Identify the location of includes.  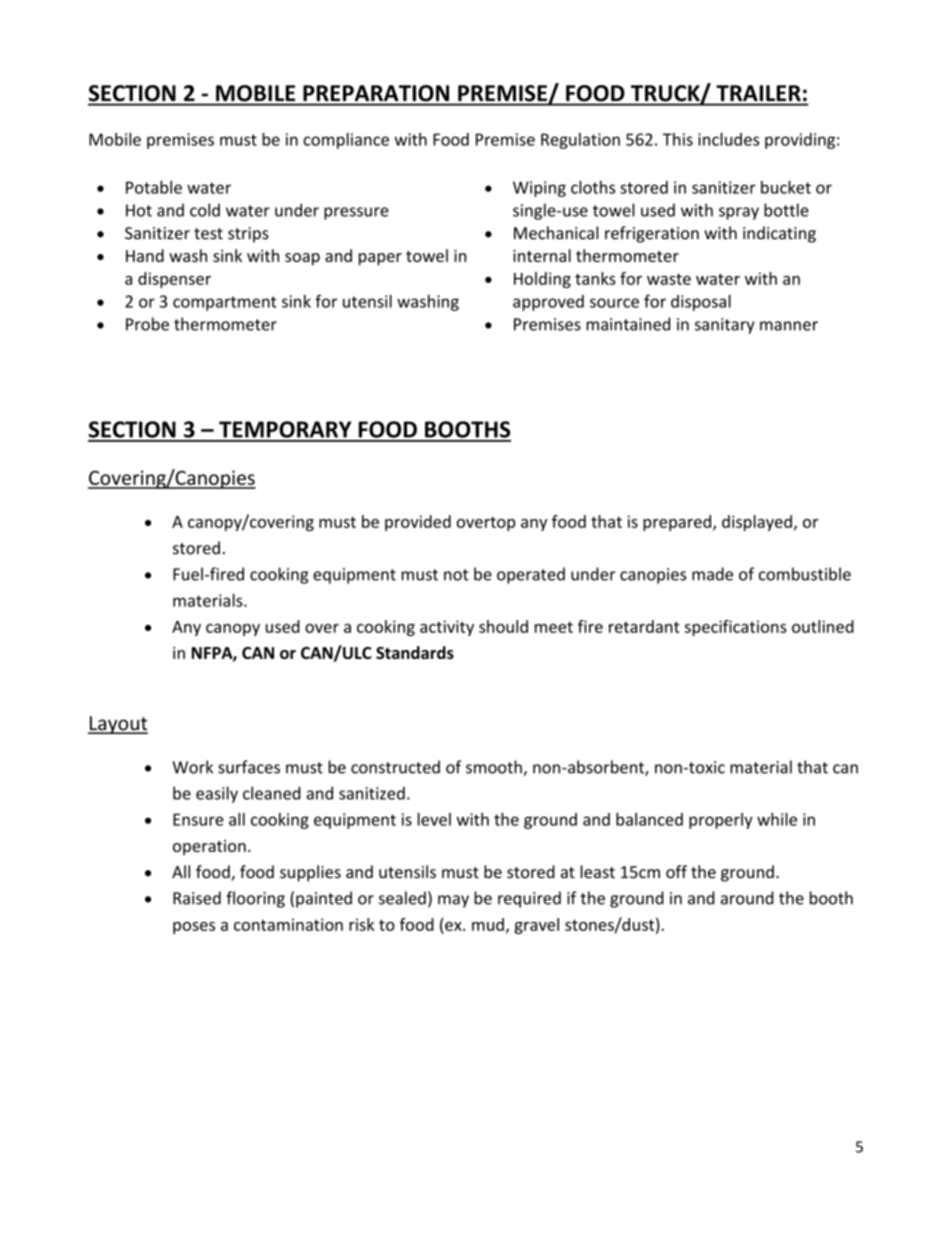
(728, 139).
